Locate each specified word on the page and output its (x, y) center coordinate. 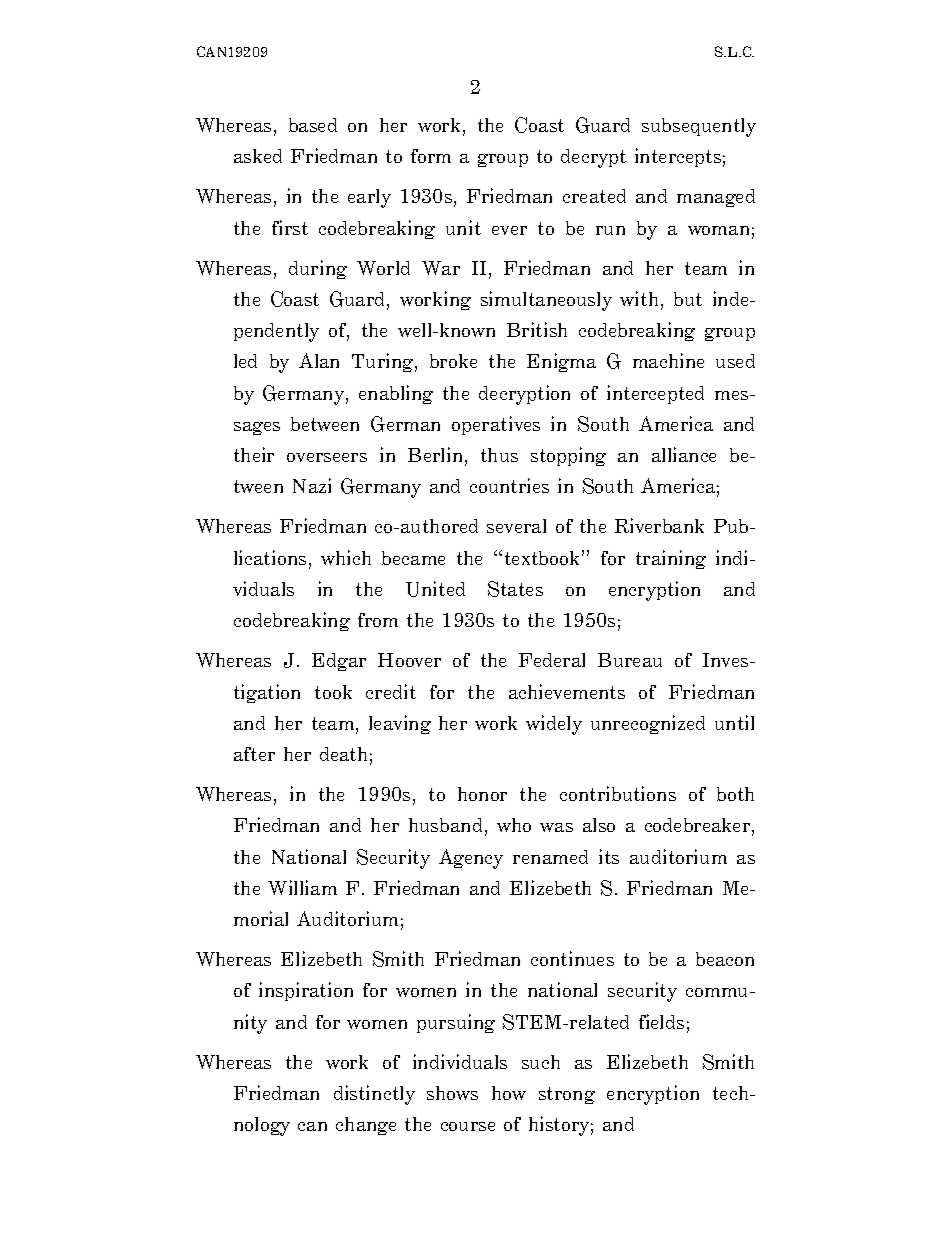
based (313, 125)
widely (554, 725)
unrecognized (648, 724)
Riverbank (659, 525)
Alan (319, 360)
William (302, 887)
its (609, 856)
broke (453, 361)
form (431, 156)
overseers (327, 457)
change (366, 1126)
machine (668, 360)
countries (509, 485)
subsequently (699, 127)
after (254, 754)
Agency (471, 859)
